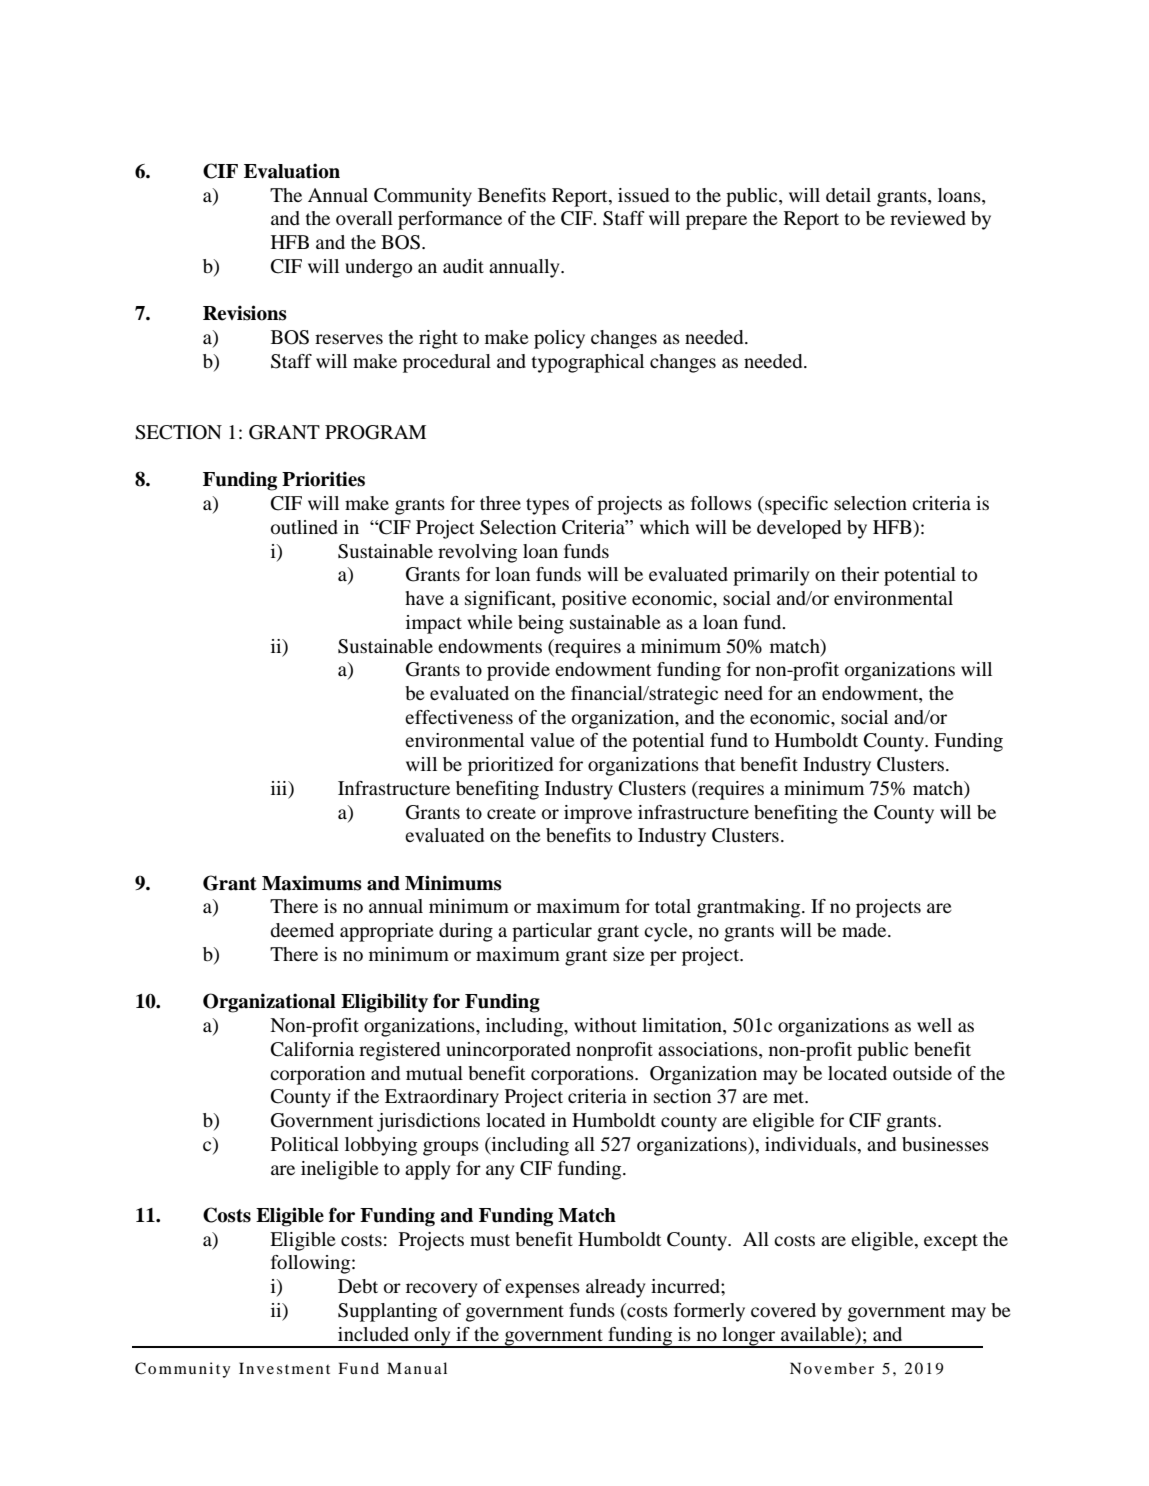 The height and width of the screenshot is (1486, 1149). I want to click on that, so click(719, 764).
